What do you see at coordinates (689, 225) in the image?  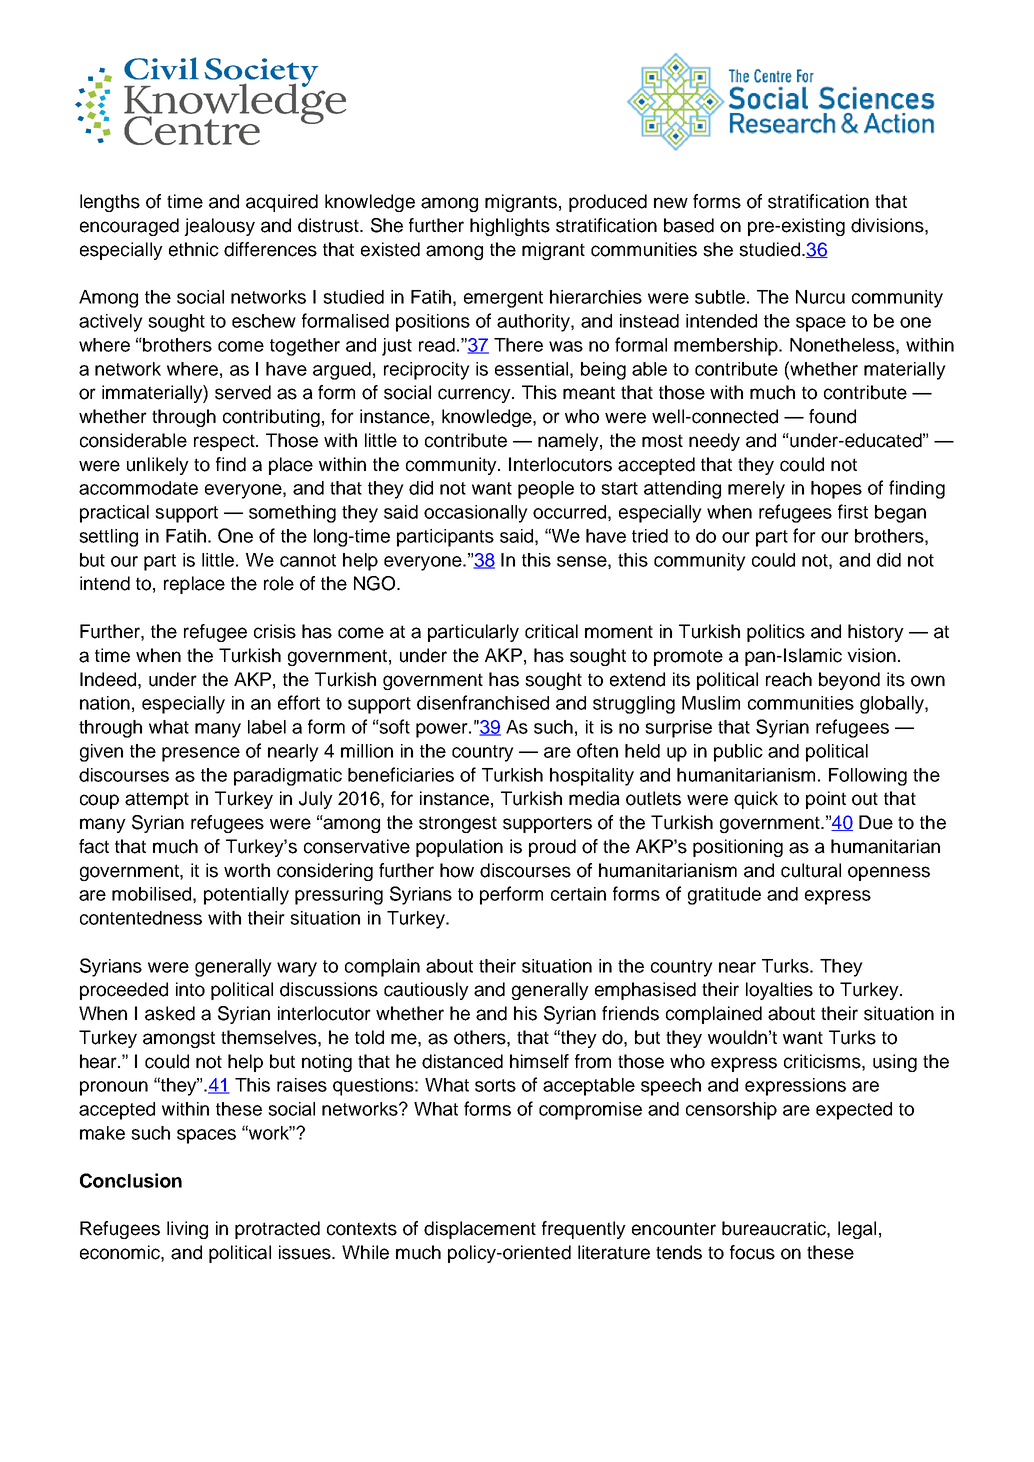 I see `based` at bounding box center [689, 225].
